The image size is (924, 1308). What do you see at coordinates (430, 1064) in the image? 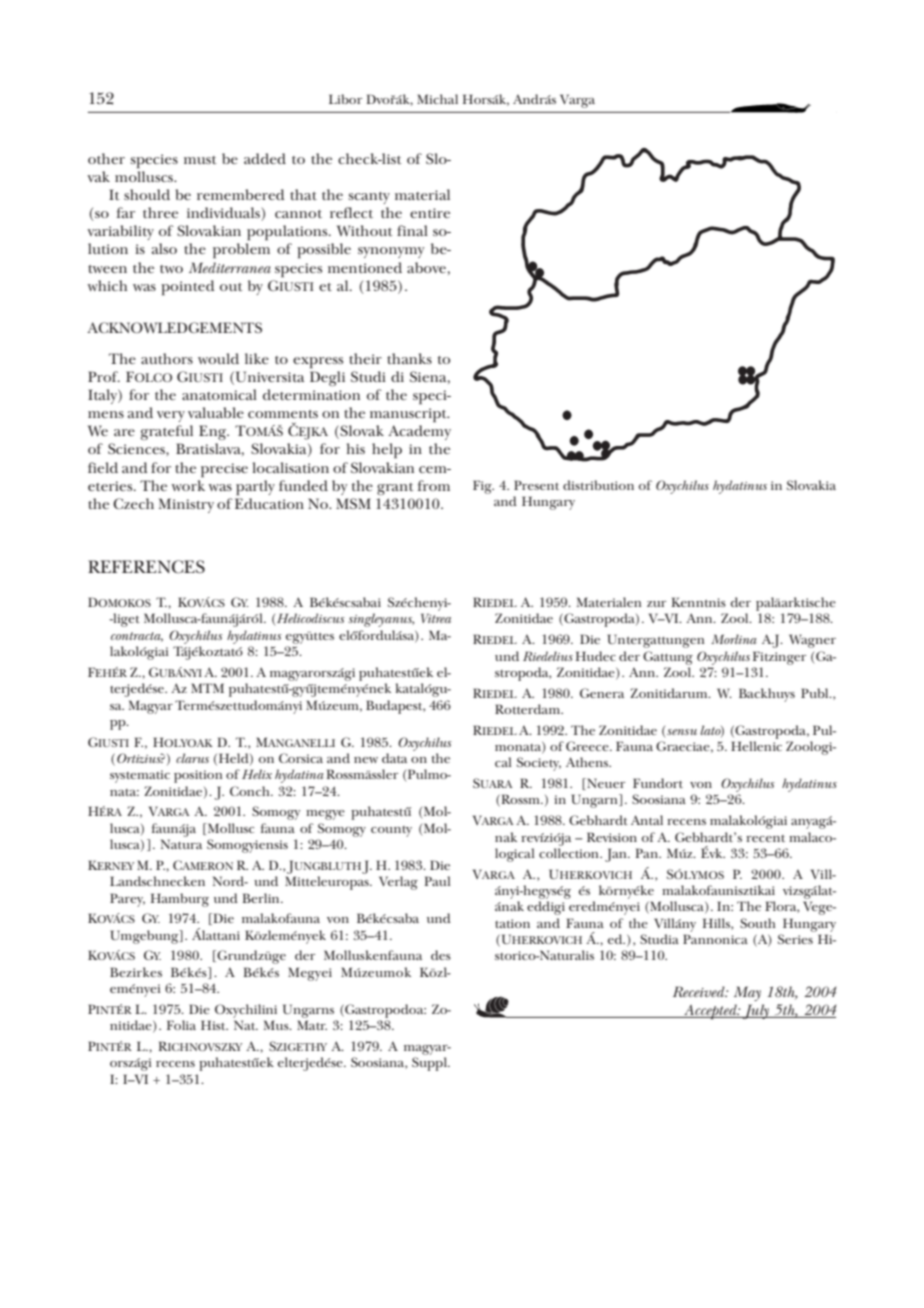
I see `Suppl` at bounding box center [430, 1064].
